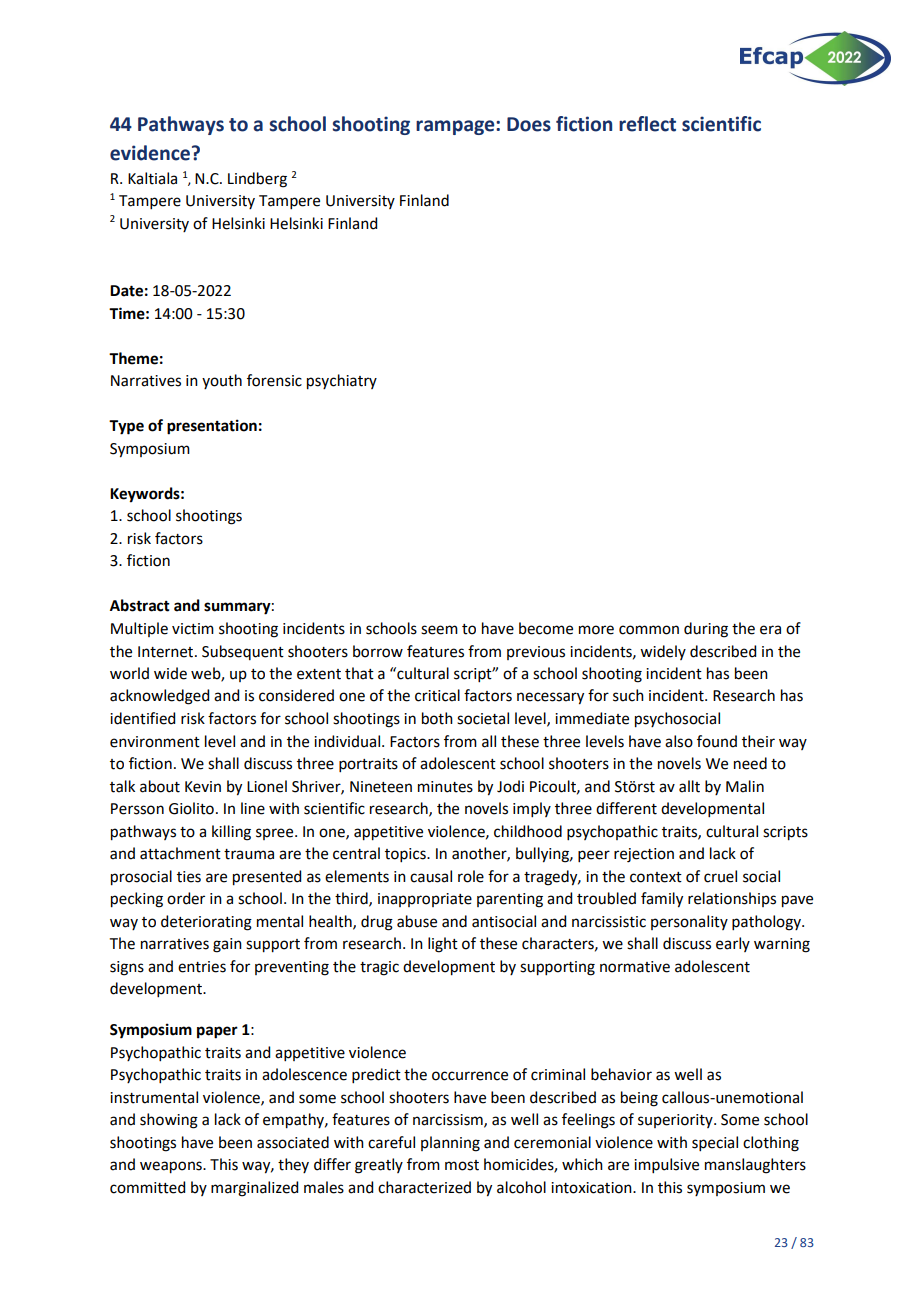 This screenshot has height=1308, width=924. What do you see at coordinates (193, 629) in the screenshot?
I see `victim` at bounding box center [193, 629].
